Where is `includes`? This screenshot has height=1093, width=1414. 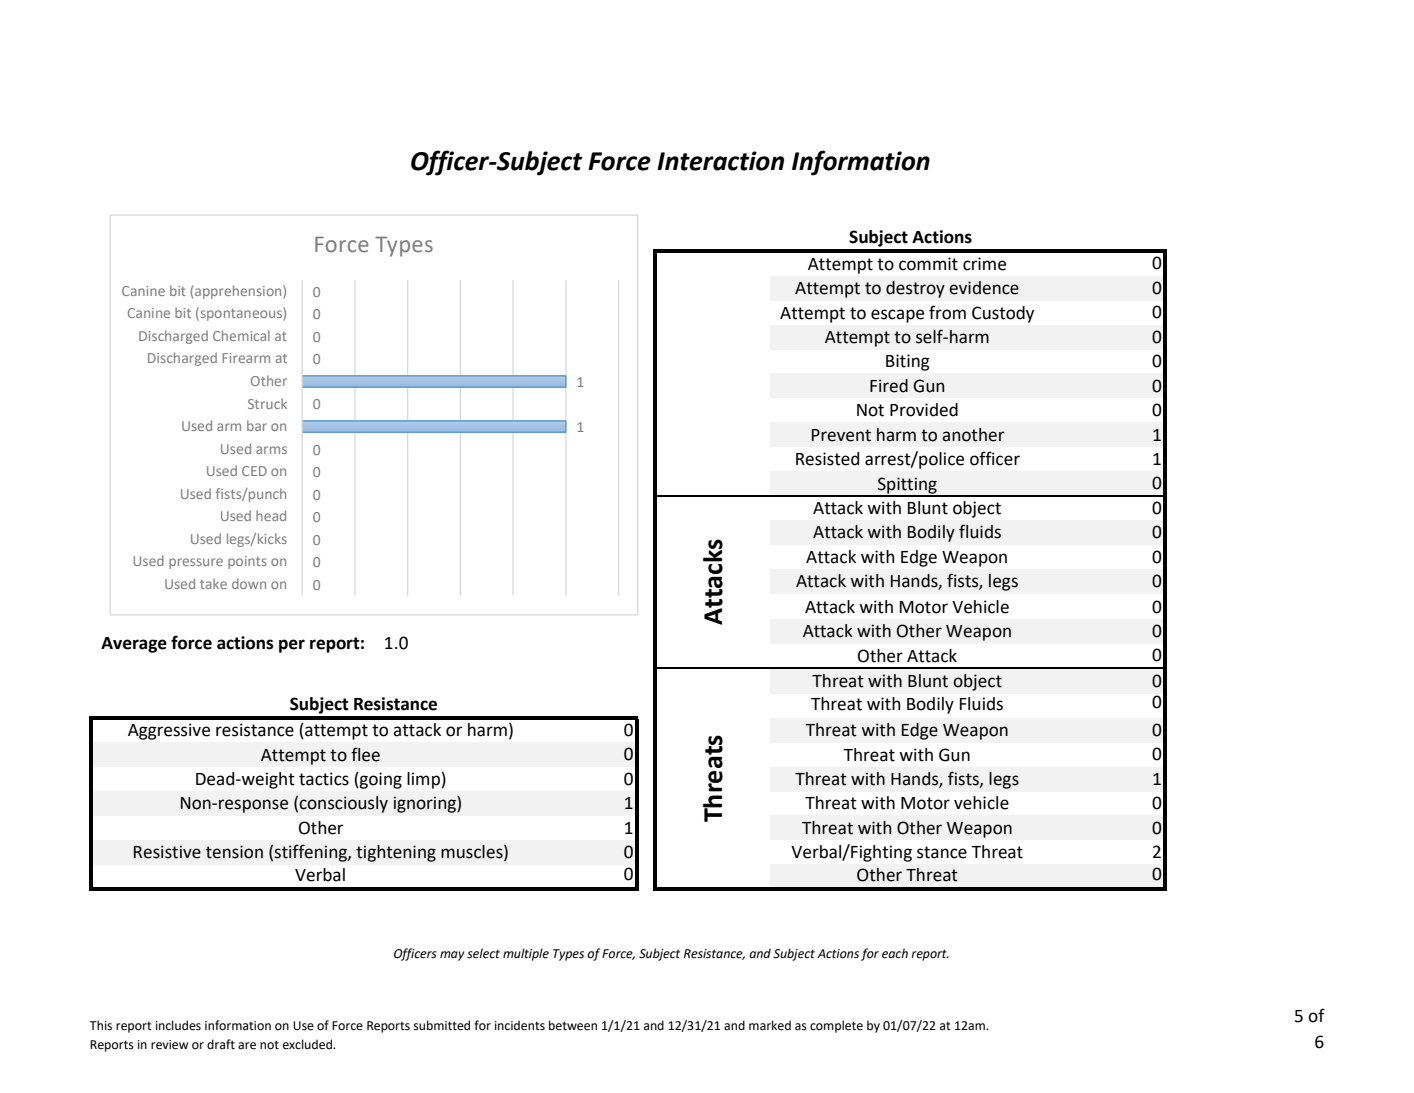
includes is located at coordinates (178, 1025).
